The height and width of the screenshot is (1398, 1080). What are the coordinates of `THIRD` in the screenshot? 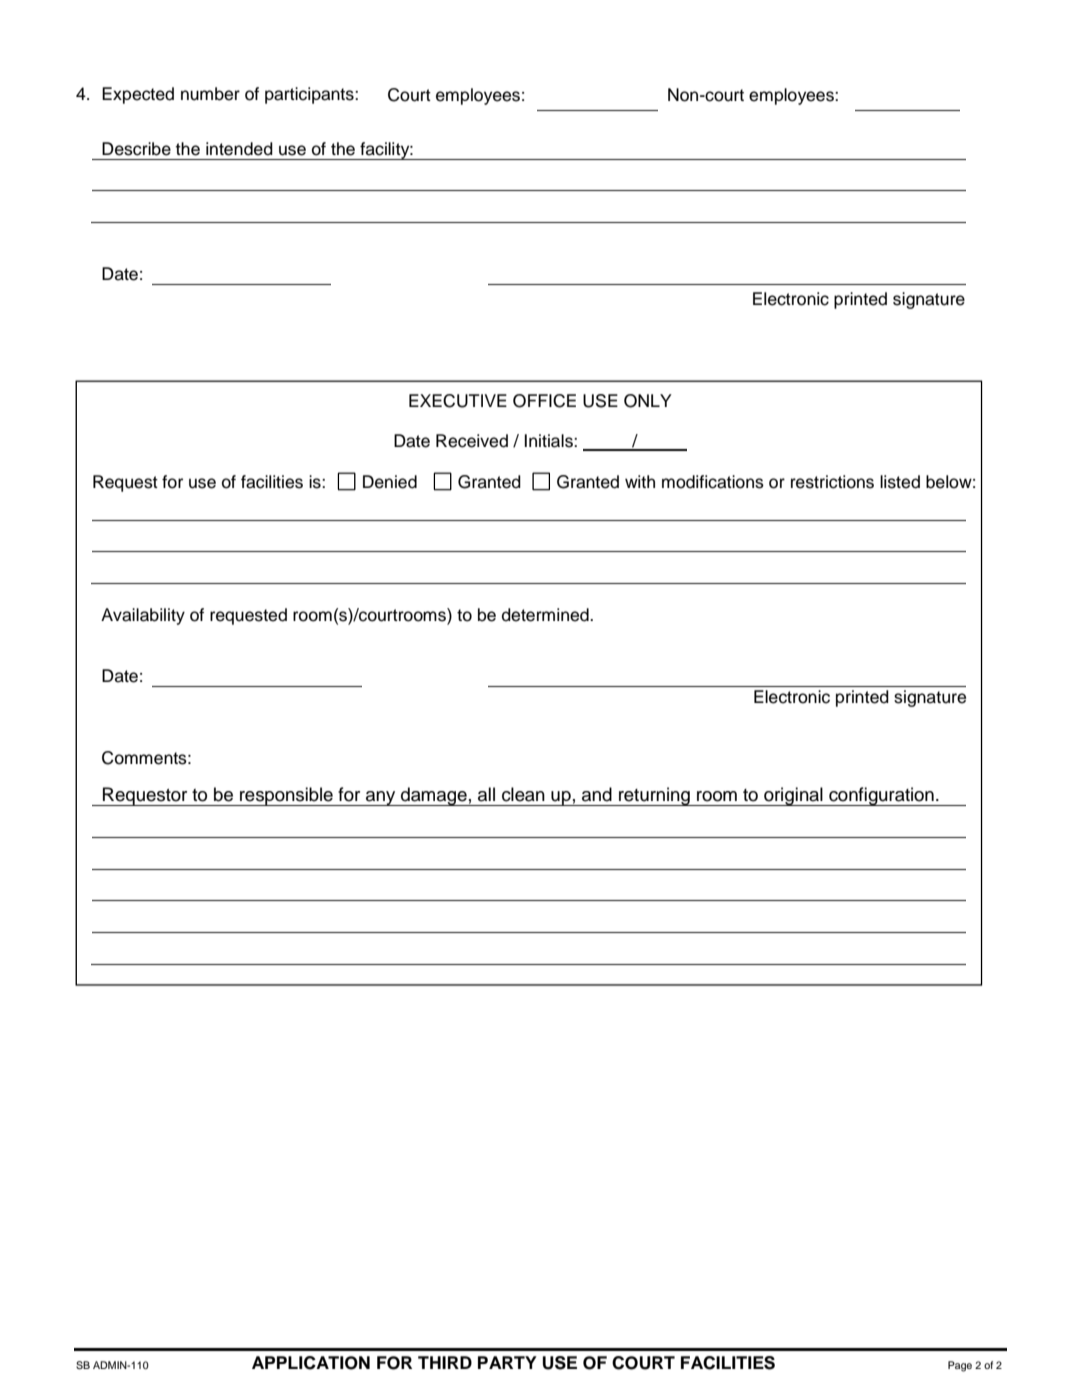 It's located at (445, 1362).
